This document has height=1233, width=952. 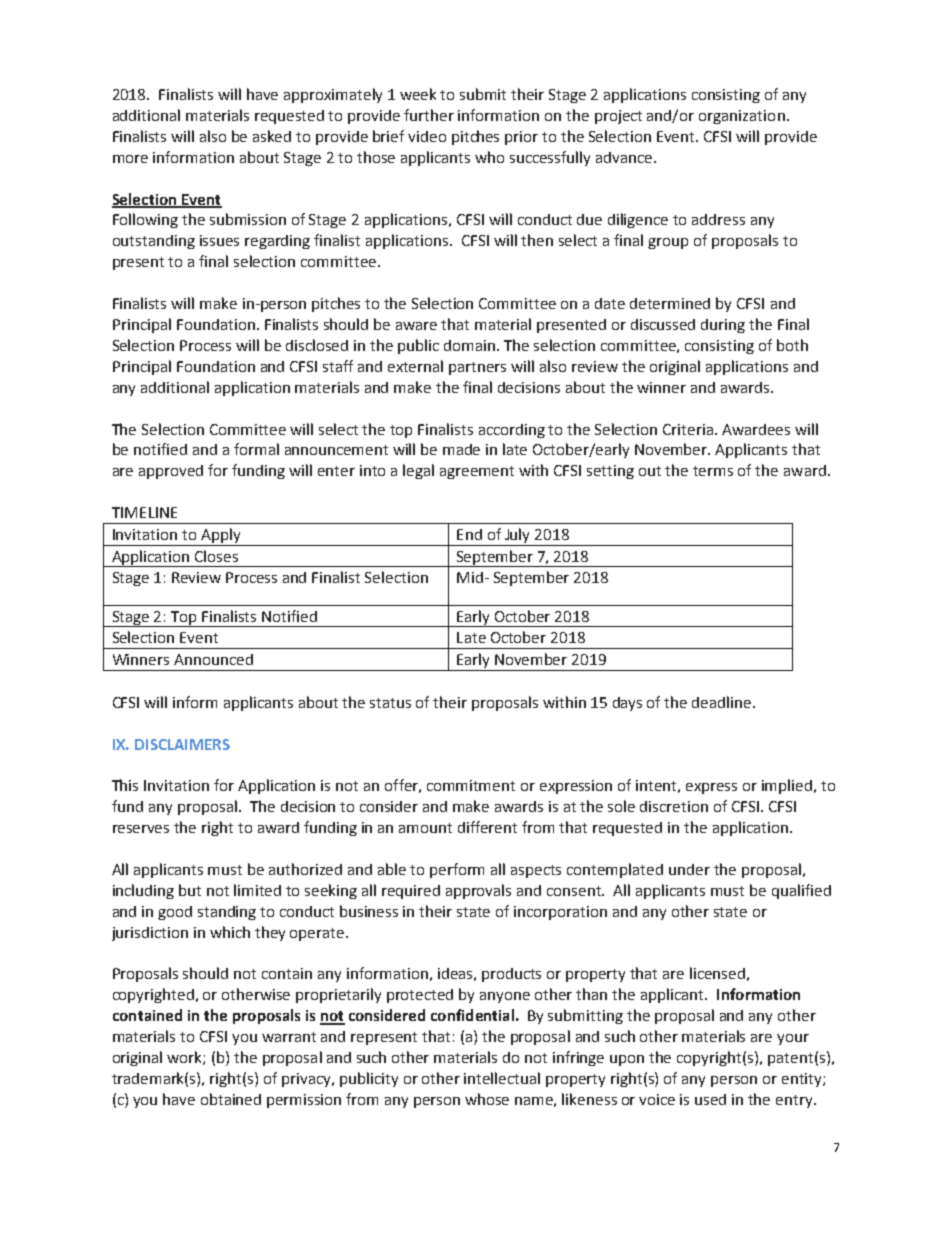 What do you see at coordinates (471, 785) in the document?
I see `commitment` at bounding box center [471, 785].
